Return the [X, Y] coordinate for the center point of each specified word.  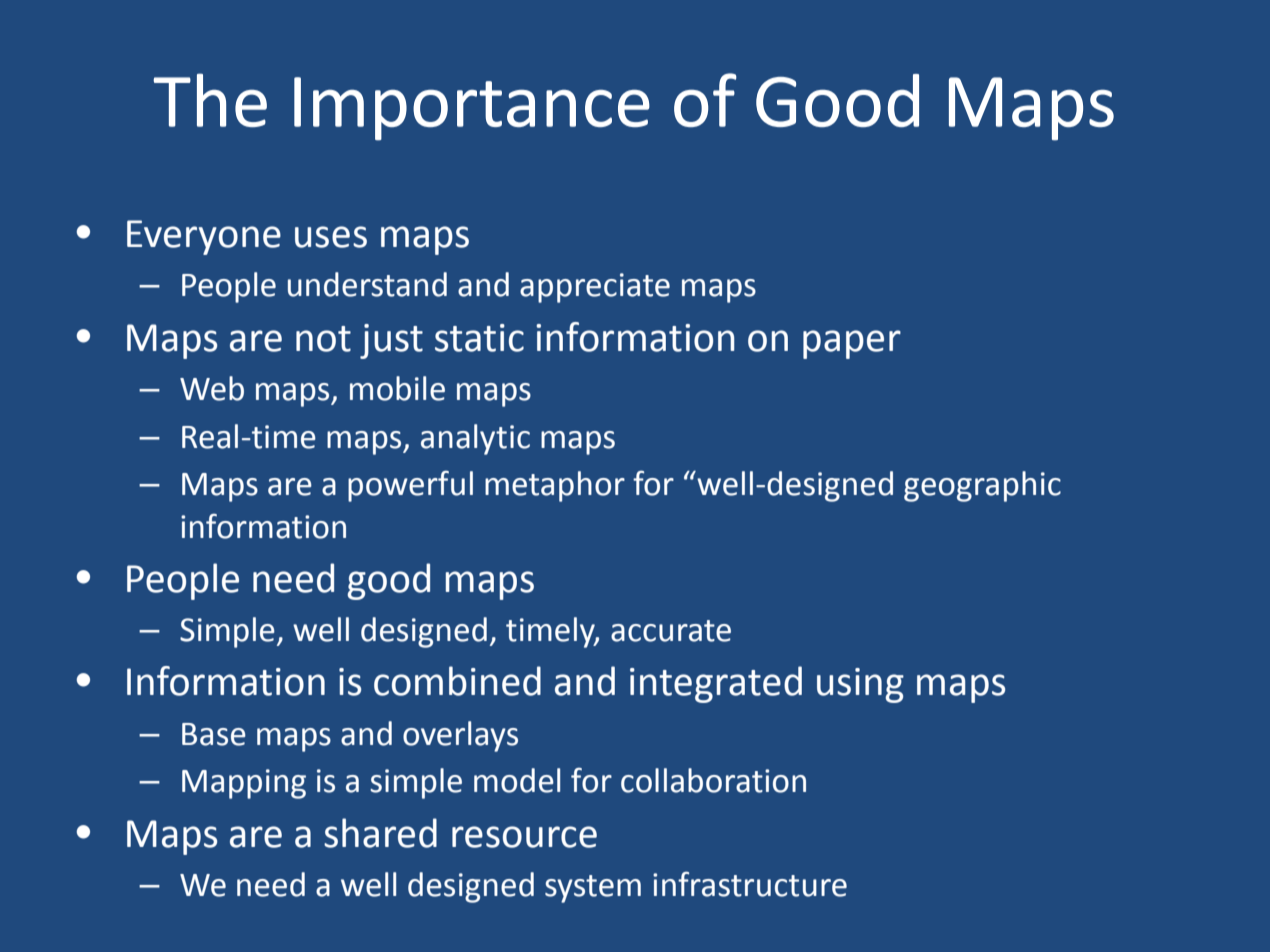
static [479, 338]
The [210, 100]
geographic [982, 486]
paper [852, 344]
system [593, 889]
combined [457, 681]
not [323, 339]
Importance [472, 109]
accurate [671, 631]
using [860, 685]
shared [380, 833]
